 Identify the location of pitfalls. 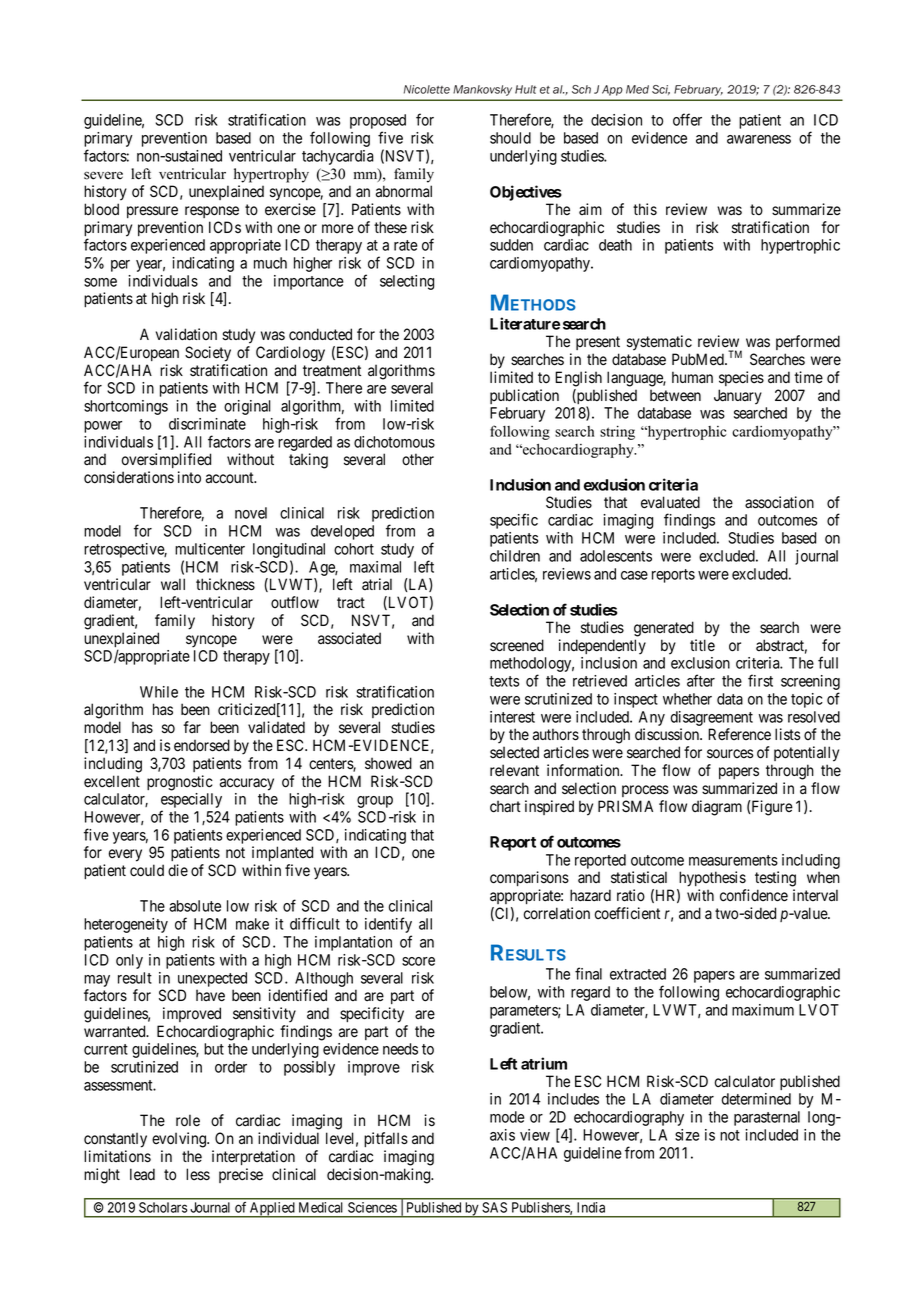
(386, 1139).
